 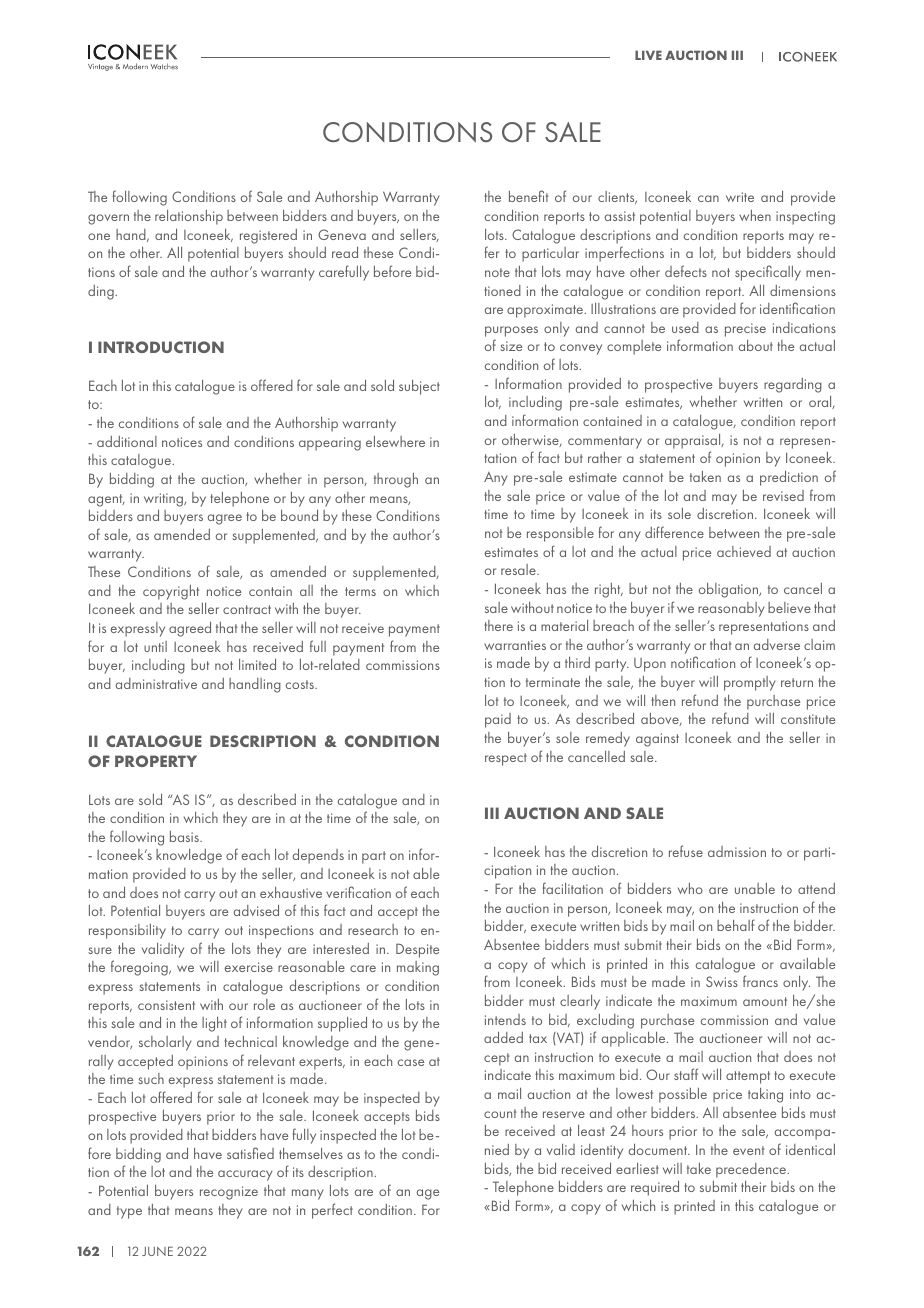 What do you see at coordinates (165, 500) in the page?
I see `writing` at bounding box center [165, 500].
